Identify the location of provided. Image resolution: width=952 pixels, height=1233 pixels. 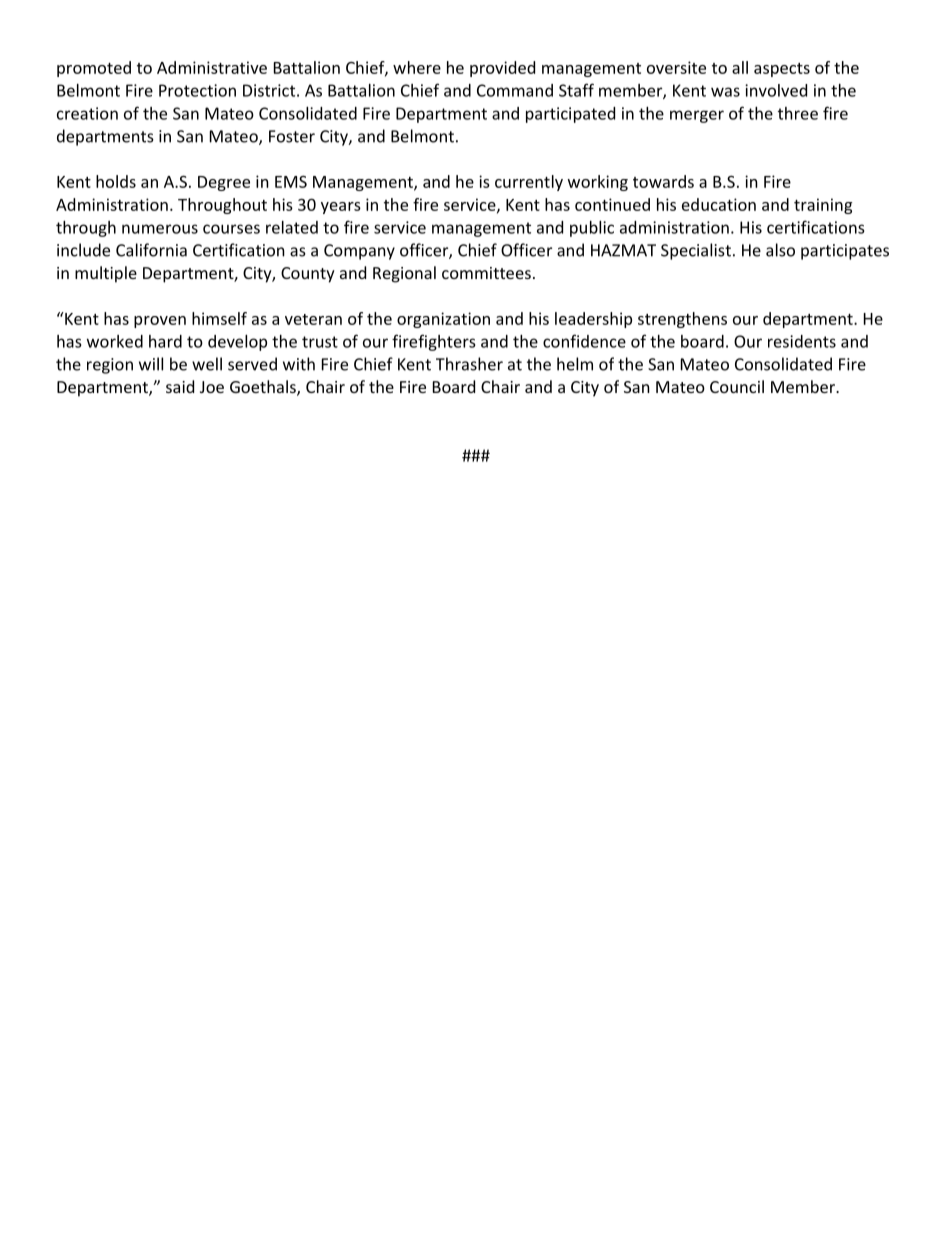
(502, 69).
